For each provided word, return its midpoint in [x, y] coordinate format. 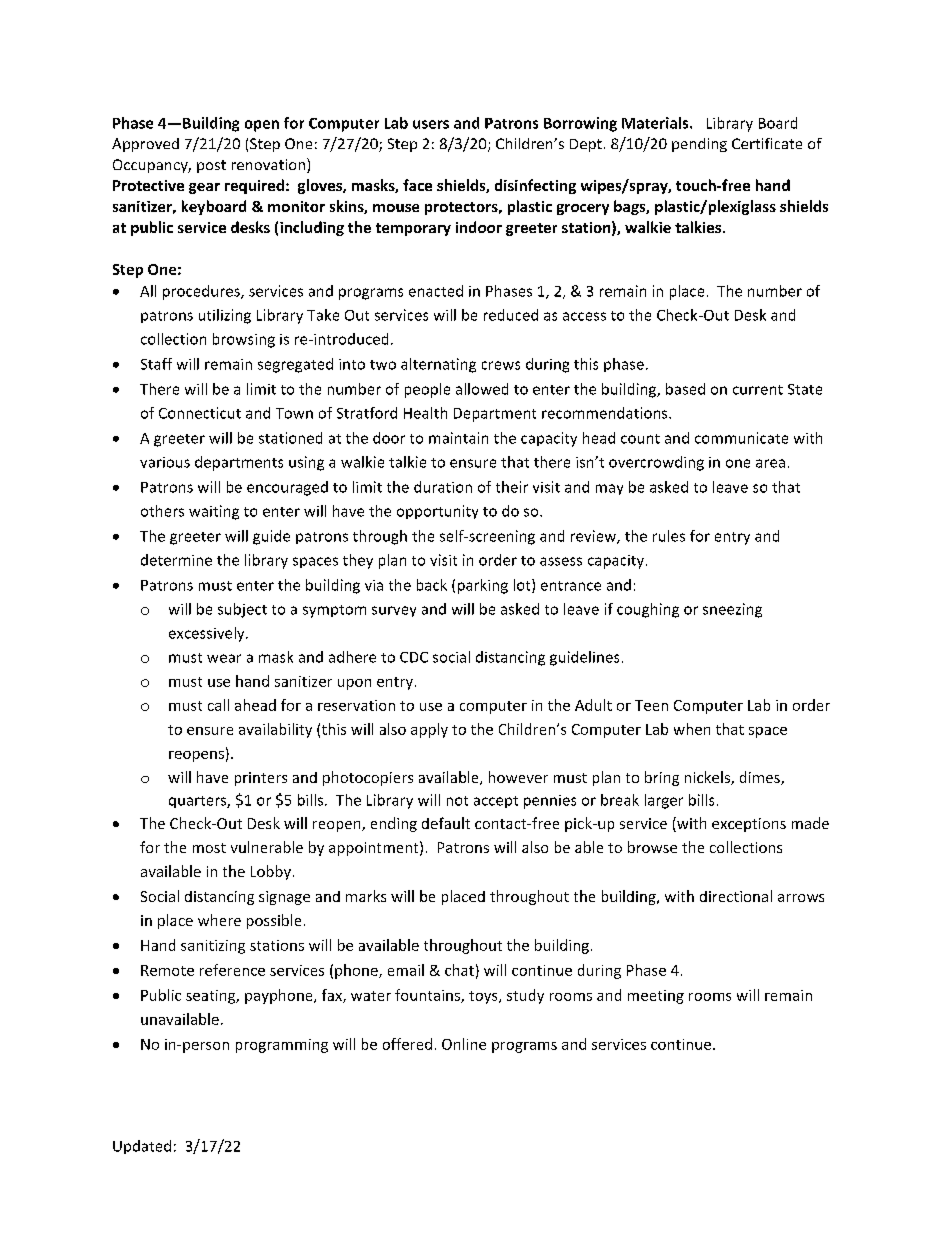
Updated [142, 1147]
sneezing [732, 610]
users [431, 124]
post [211, 166]
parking [483, 586]
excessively [208, 634]
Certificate [767, 143]
